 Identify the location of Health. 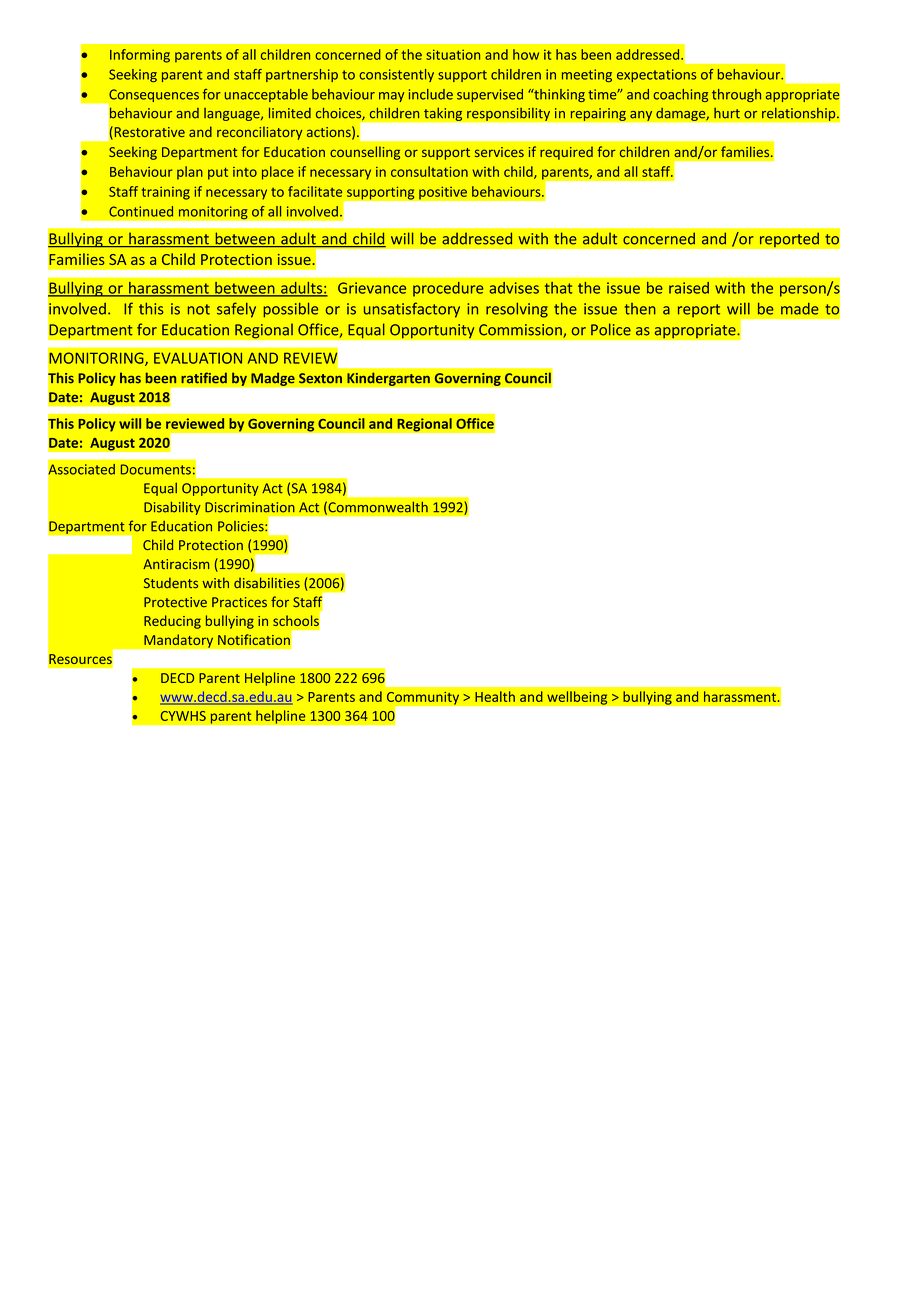
(495, 696).
